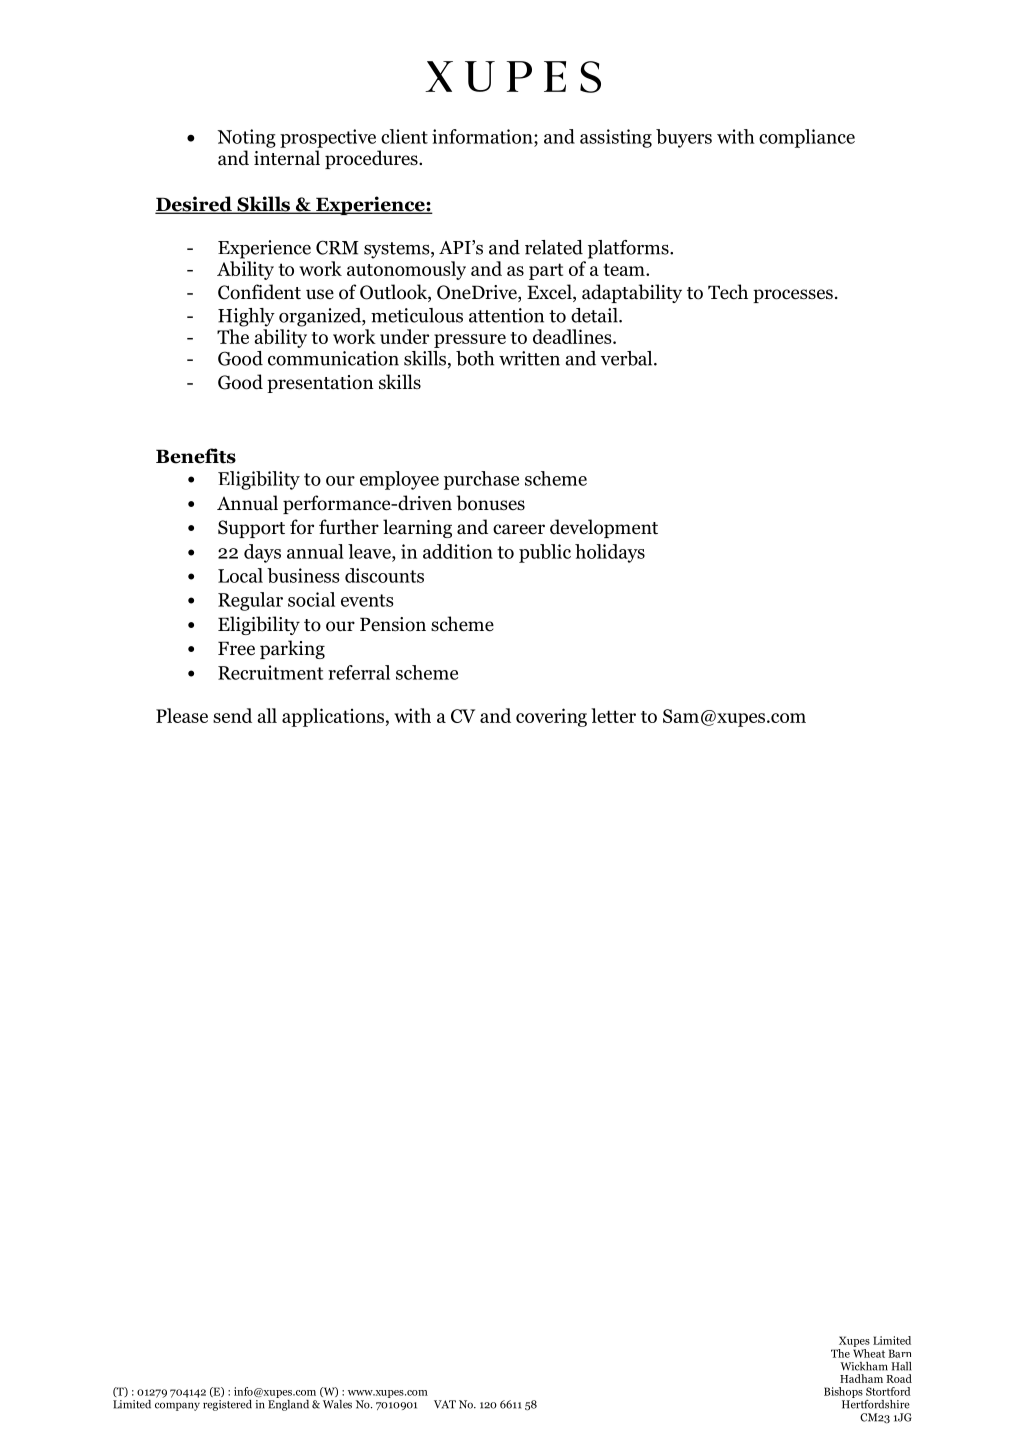  I want to click on letter, so click(613, 715).
